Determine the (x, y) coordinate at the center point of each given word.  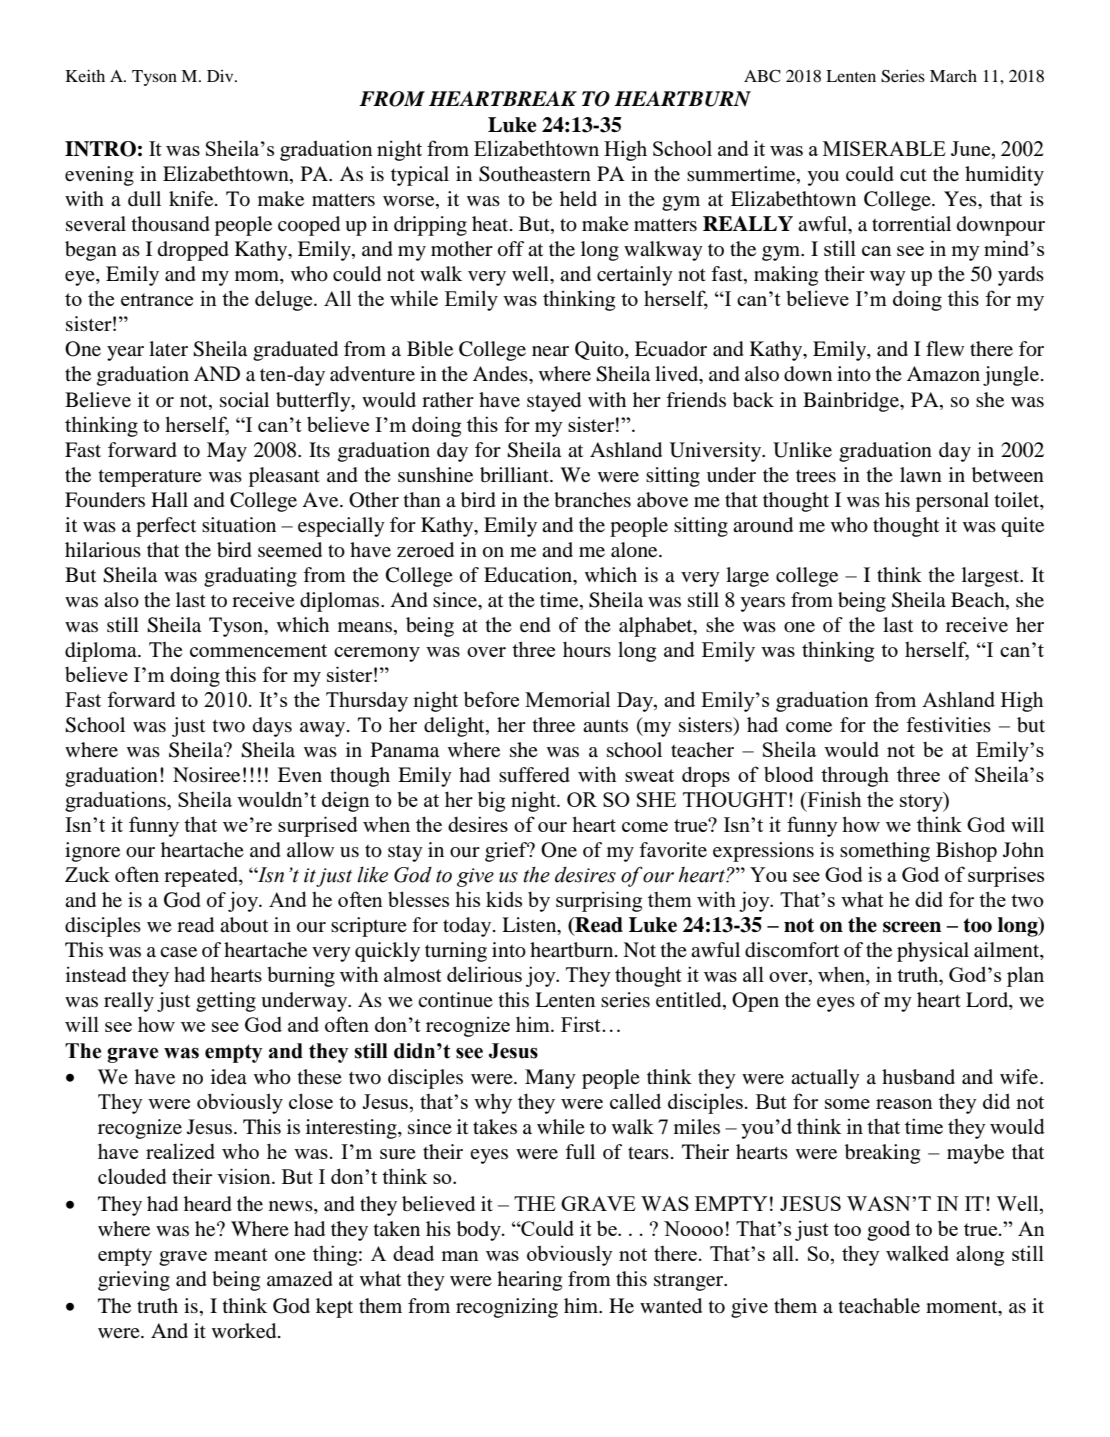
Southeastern (535, 174)
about (244, 925)
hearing (529, 1281)
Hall (169, 500)
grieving (134, 1281)
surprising (599, 901)
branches (592, 500)
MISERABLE (884, 148)
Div (221, 76)
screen (912, 927)
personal (952, 502)
